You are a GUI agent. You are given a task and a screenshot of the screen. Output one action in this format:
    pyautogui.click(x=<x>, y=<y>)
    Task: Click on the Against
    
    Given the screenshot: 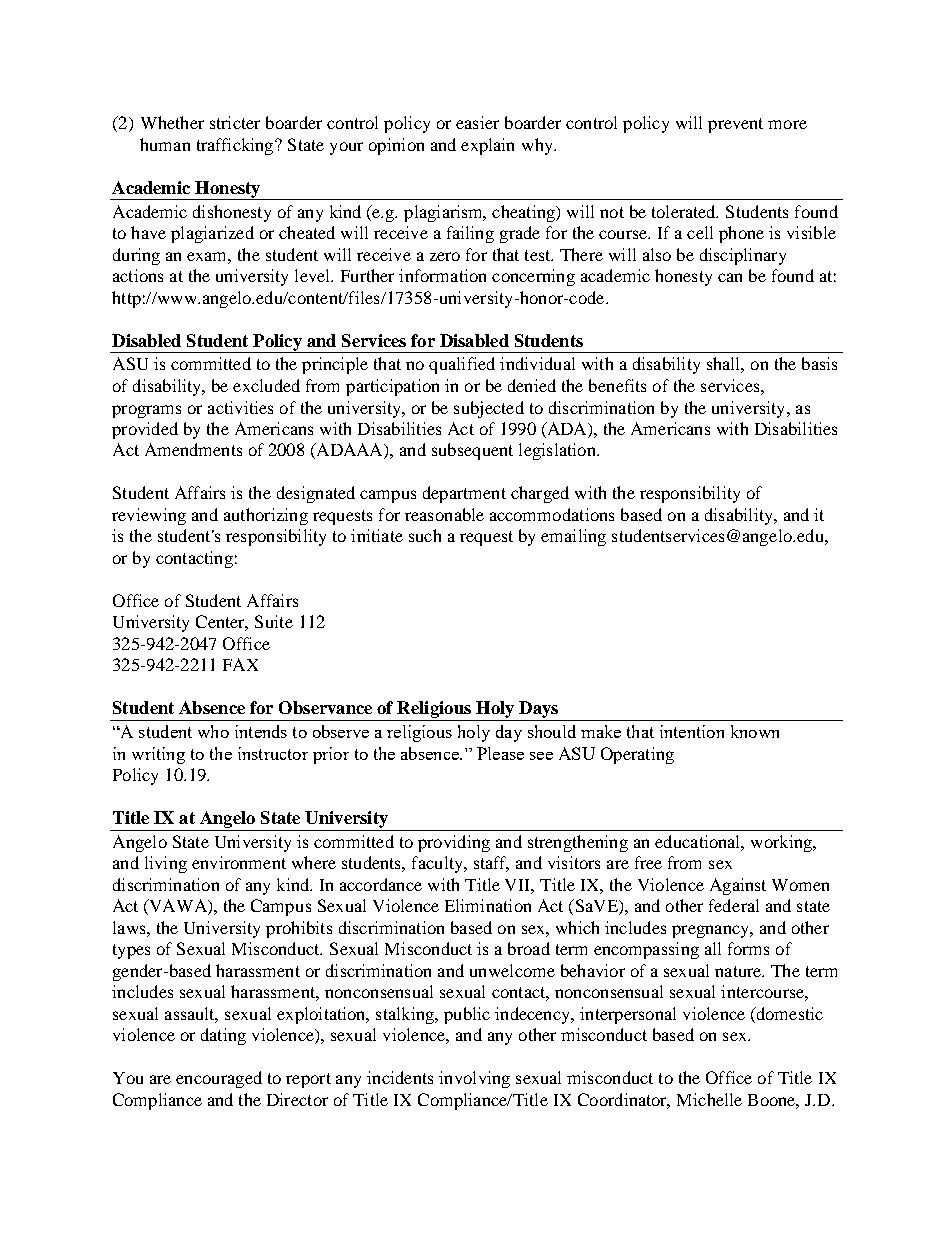 What is the action you would take?
    pyautogui.click(x=738, y=886)
